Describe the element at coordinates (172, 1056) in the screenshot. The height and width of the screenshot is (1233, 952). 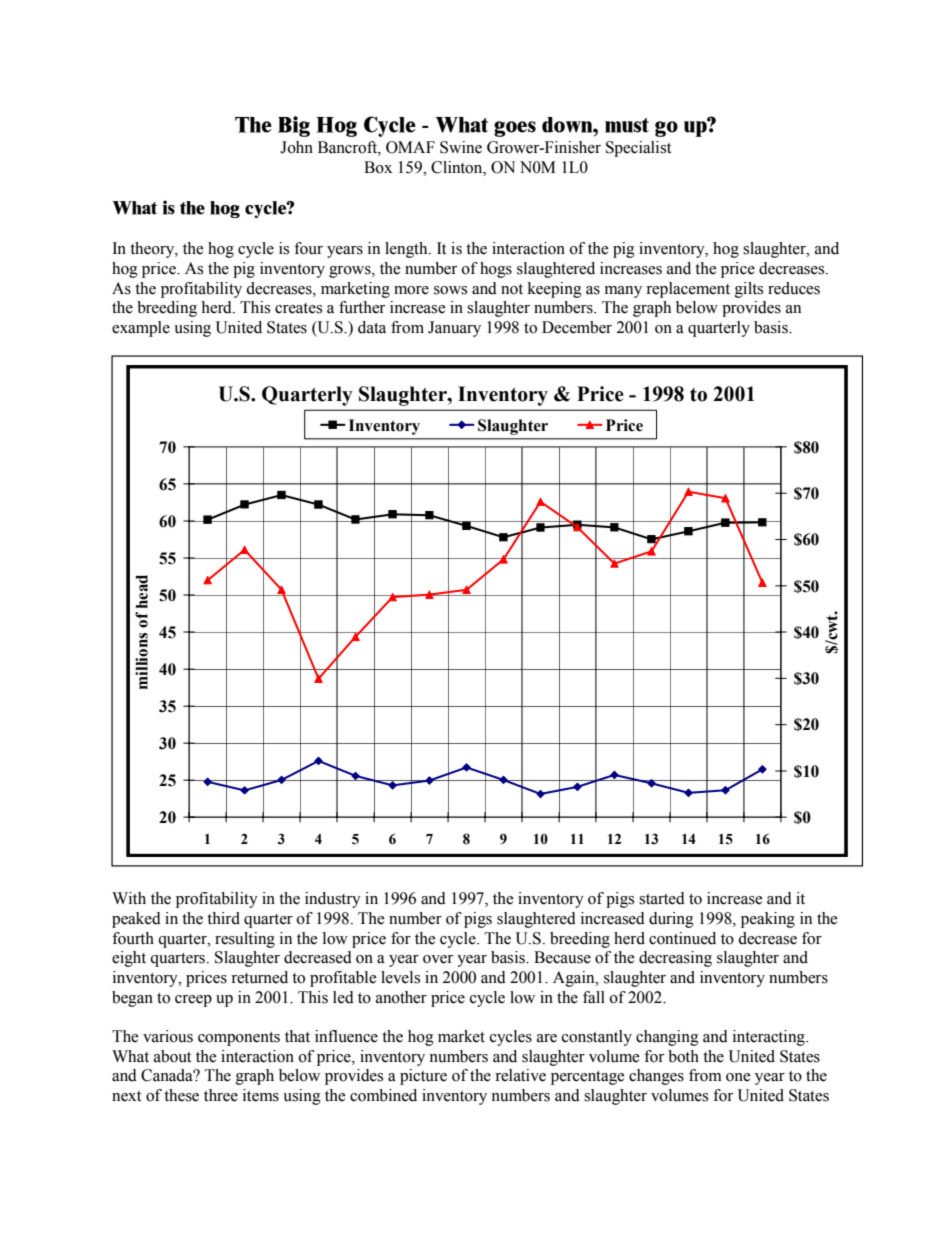
I see `about` at that location.
